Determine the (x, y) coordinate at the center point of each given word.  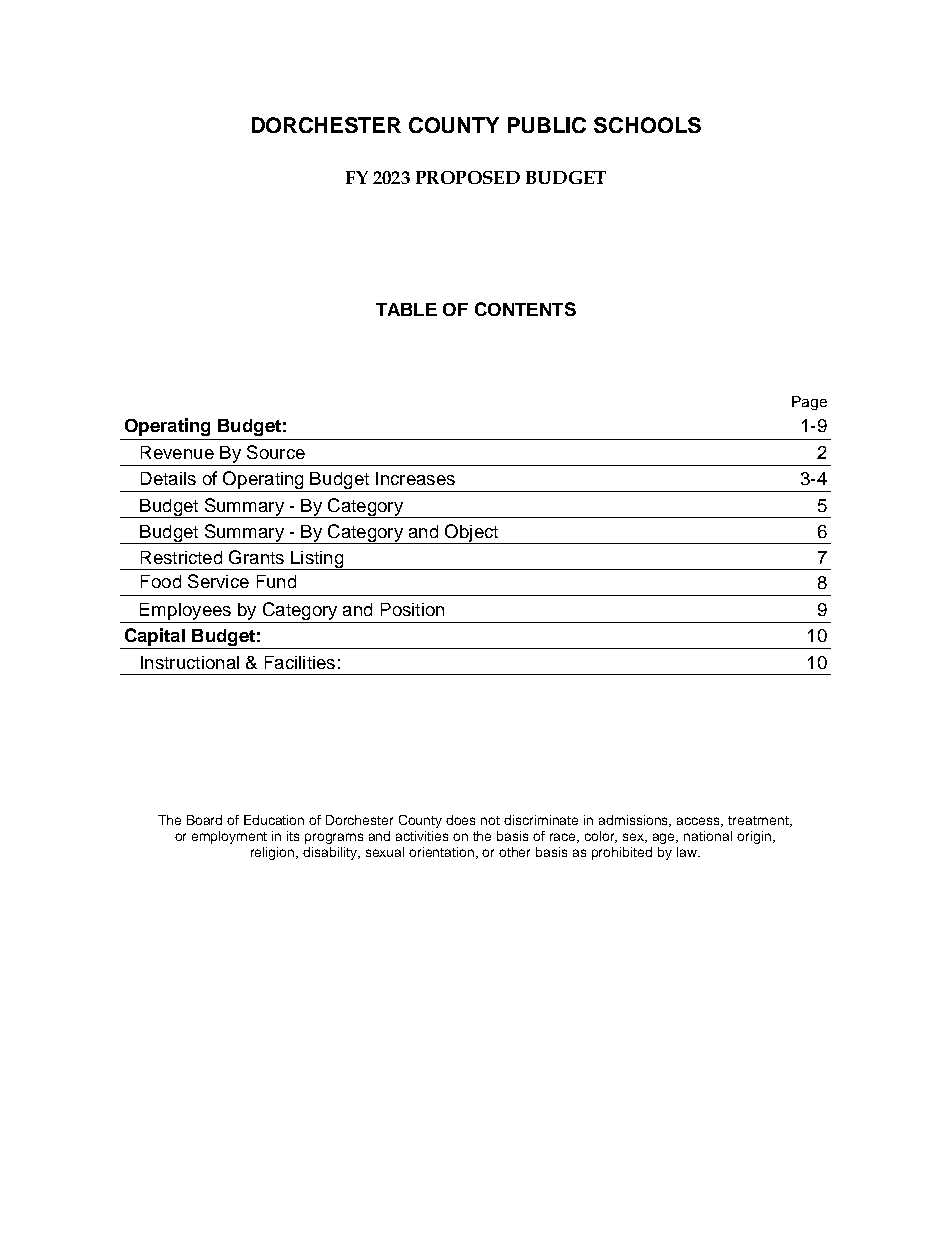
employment (229, 837)
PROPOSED (468, 177)
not (490, 820)
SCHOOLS (647, 125)
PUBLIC (547, 125)
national (708, 836)
